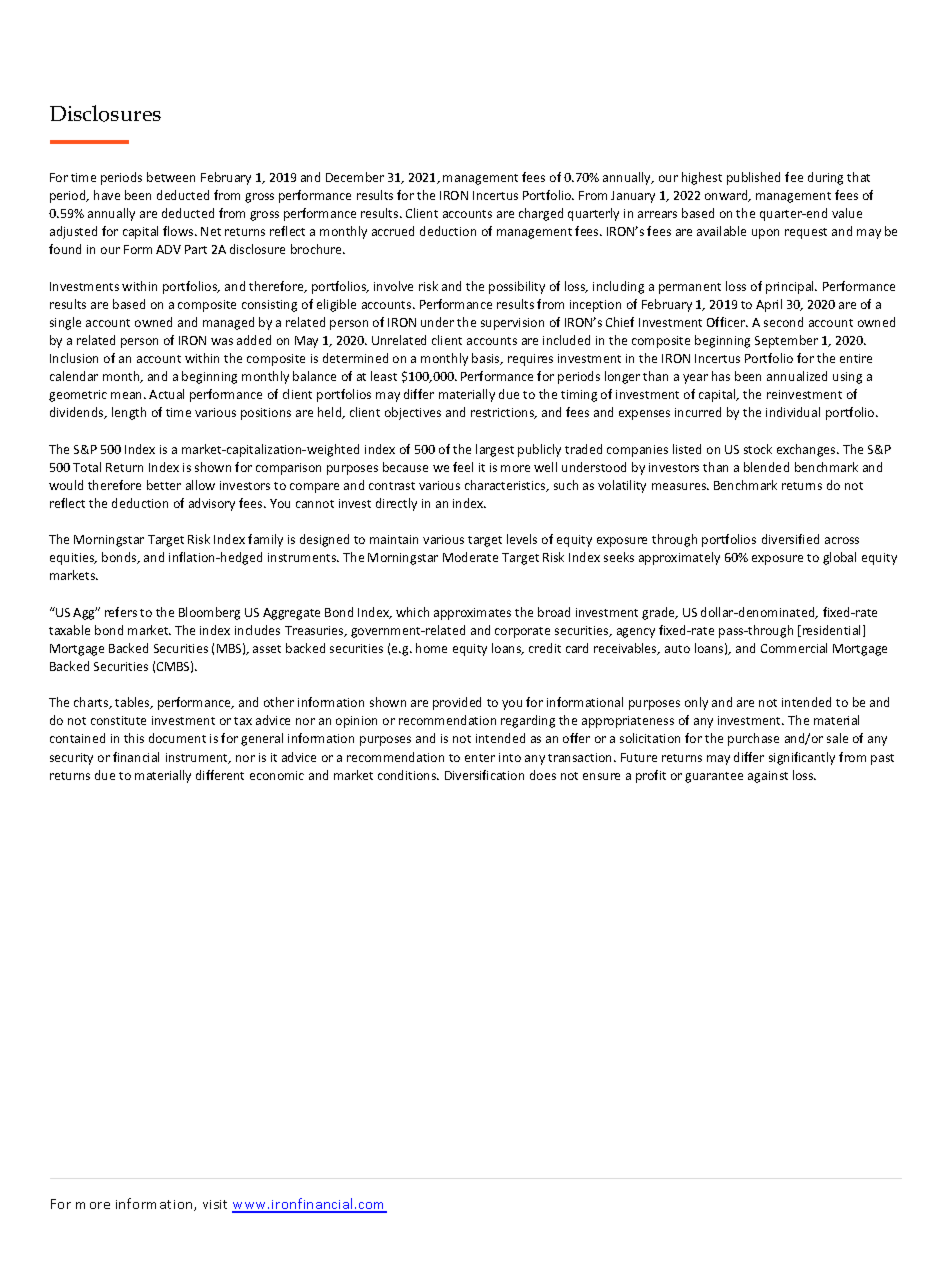  I want to click on charged, so click(541, 214).
